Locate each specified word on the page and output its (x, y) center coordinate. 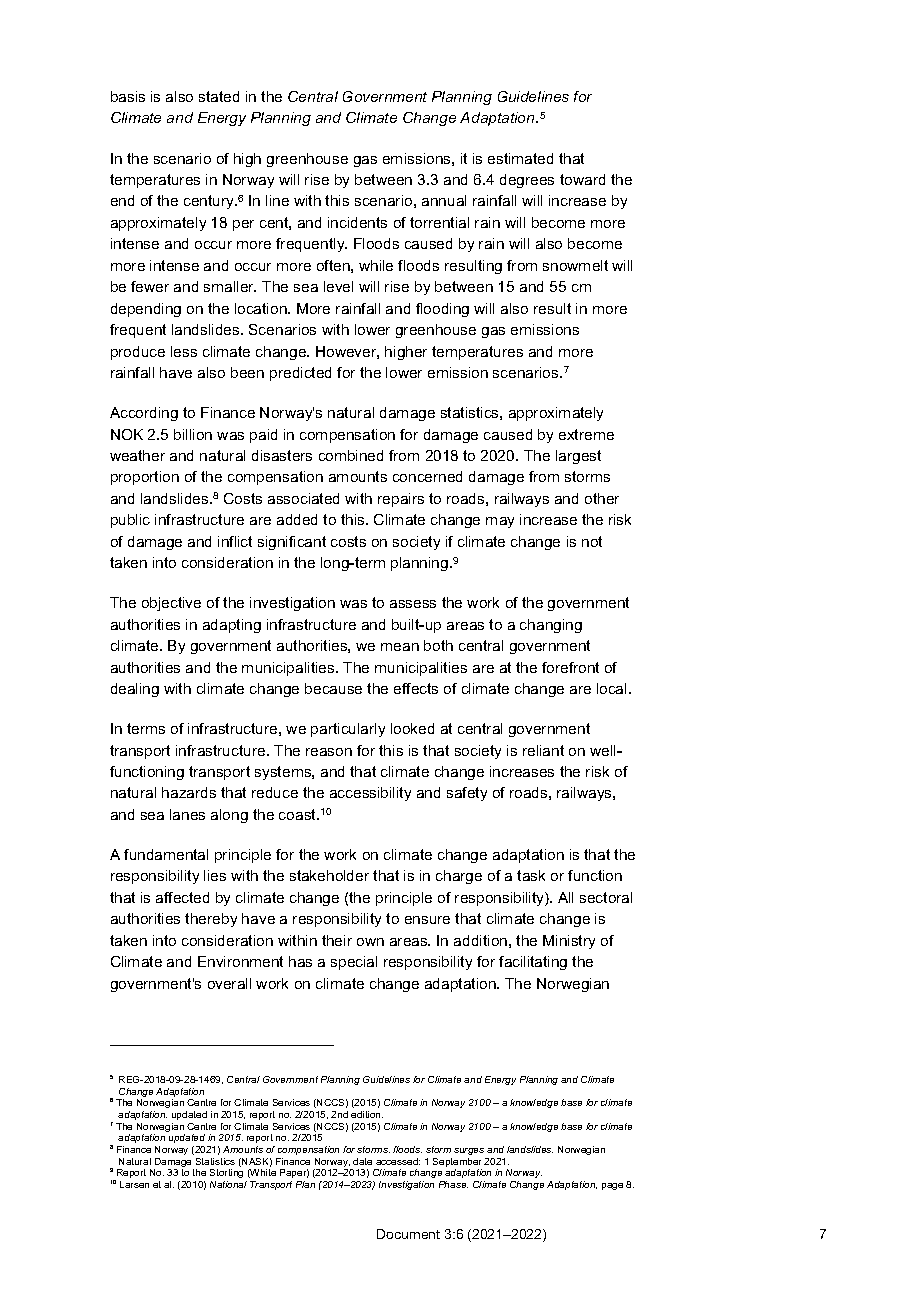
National (228, 1184)
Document (408, 1234)
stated (219, 96)
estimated (520, 158)
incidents (357, 222)
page (612, 1186)
